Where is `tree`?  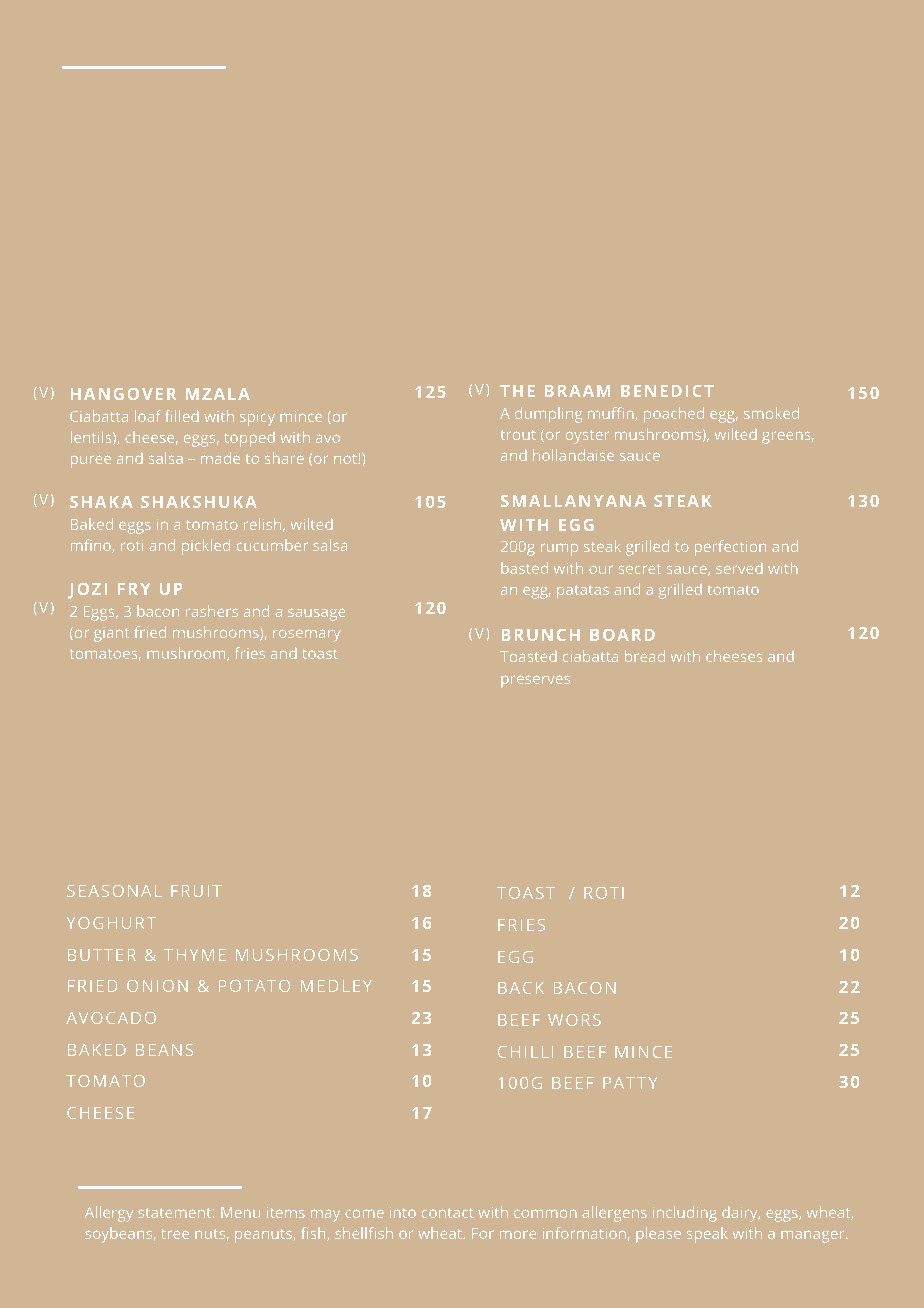
tree is located at coordinates (175, 1234).
